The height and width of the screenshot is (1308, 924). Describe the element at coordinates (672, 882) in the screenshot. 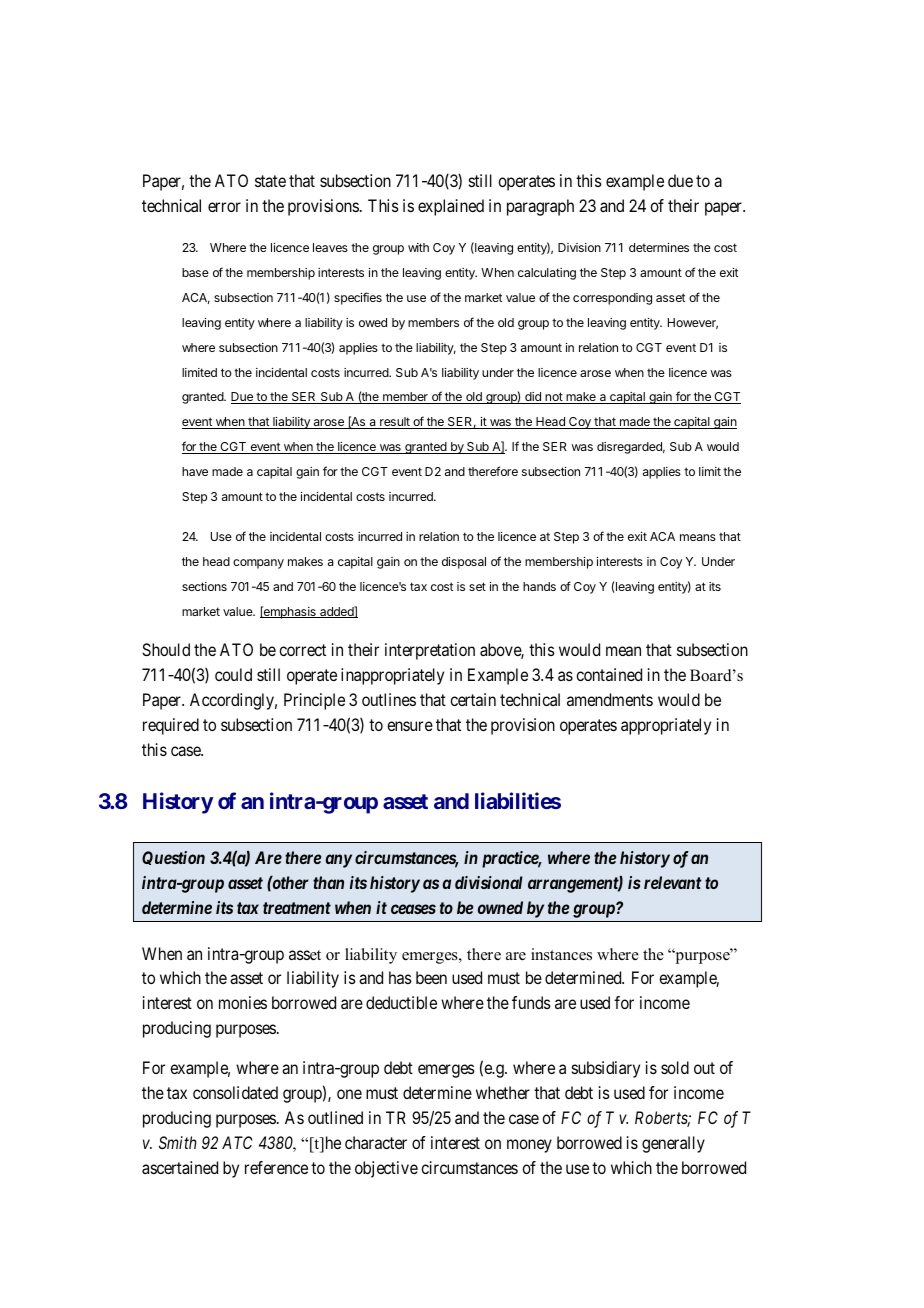

I see `relevant` at that location.
